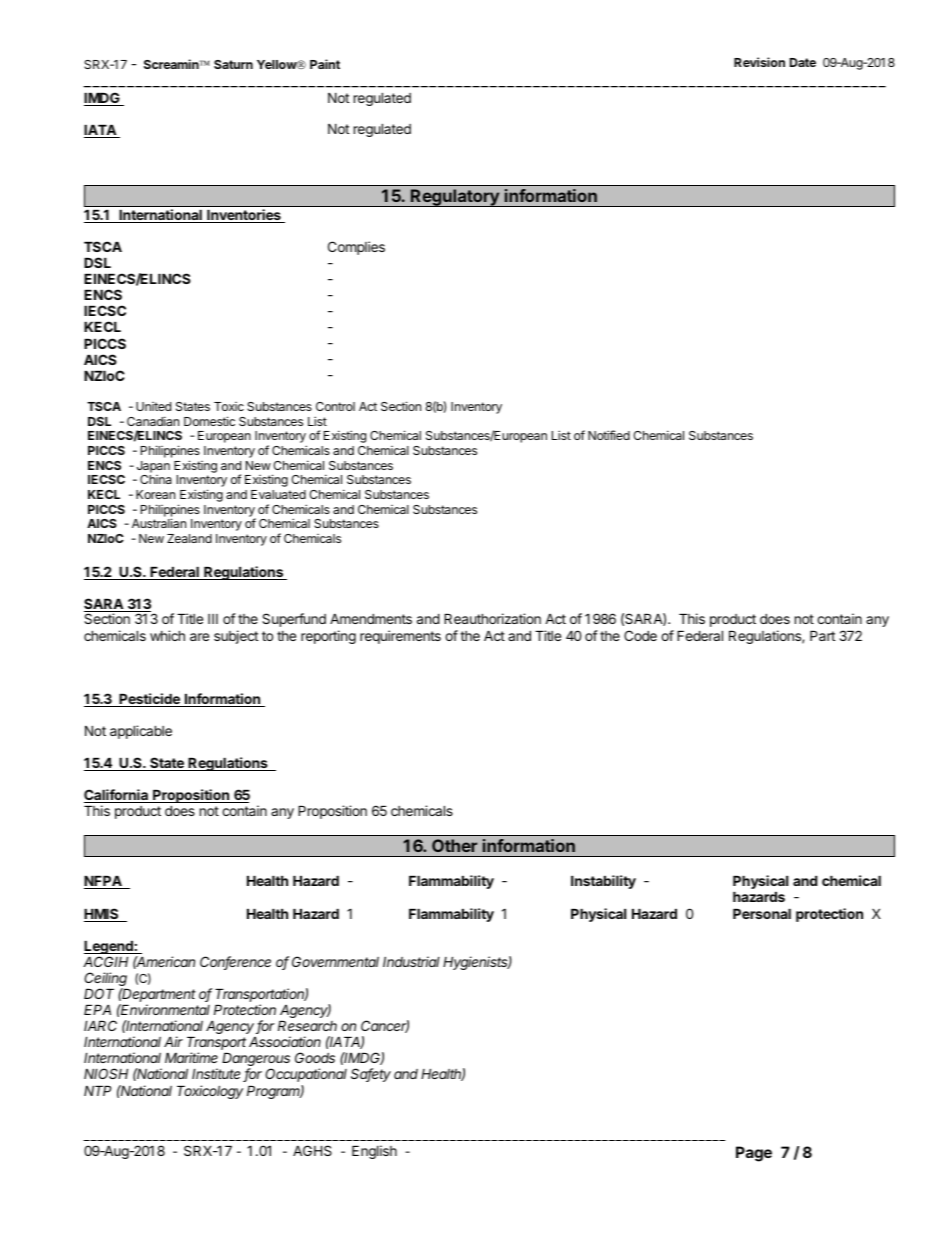 The image size is (952, 1233). What do you see at coordinates (233, 64) in the screenshot?
I see `Saturn` at bounding box center [233, 64].
